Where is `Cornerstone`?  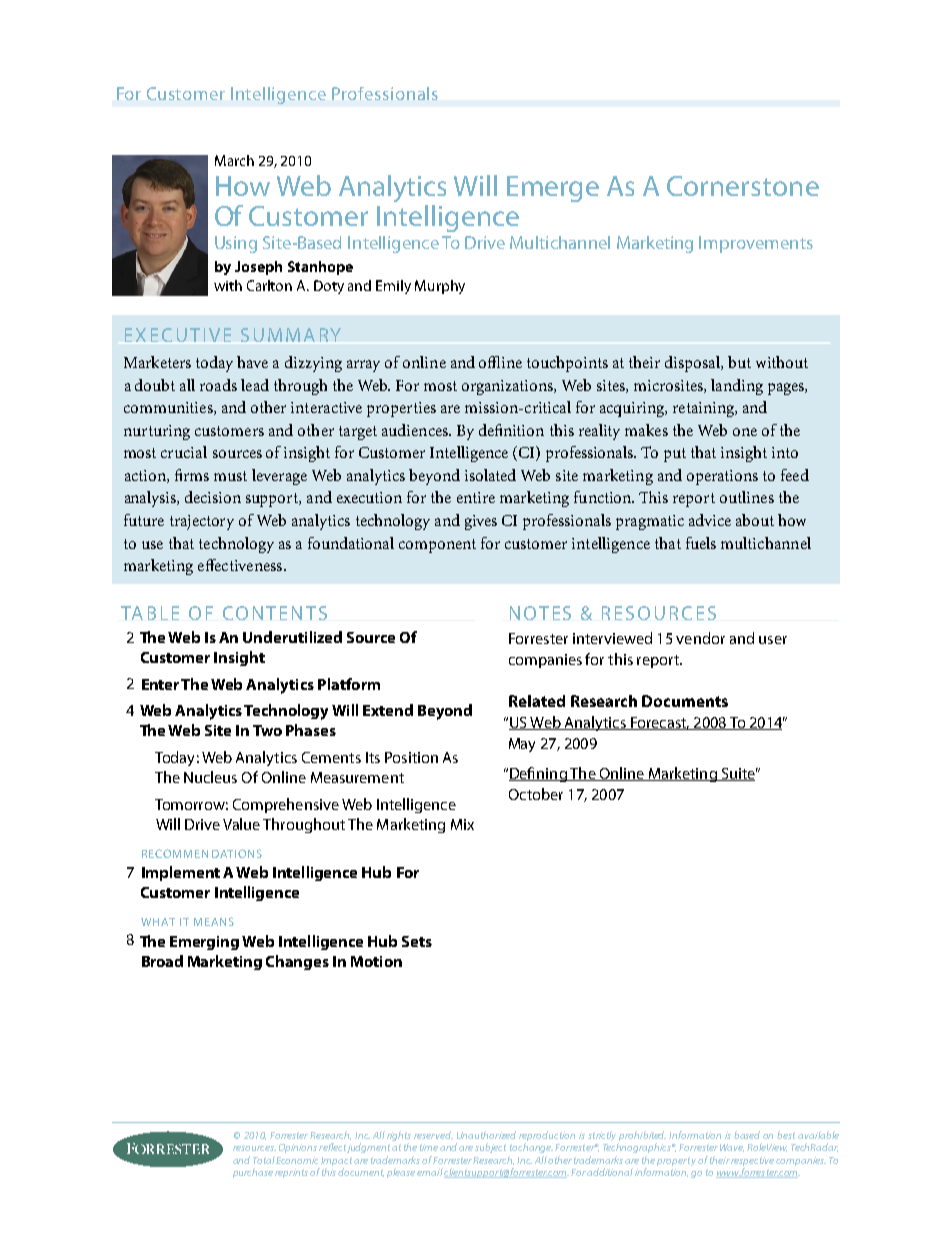
Cornerstone is located at coordinates (743, 186).
